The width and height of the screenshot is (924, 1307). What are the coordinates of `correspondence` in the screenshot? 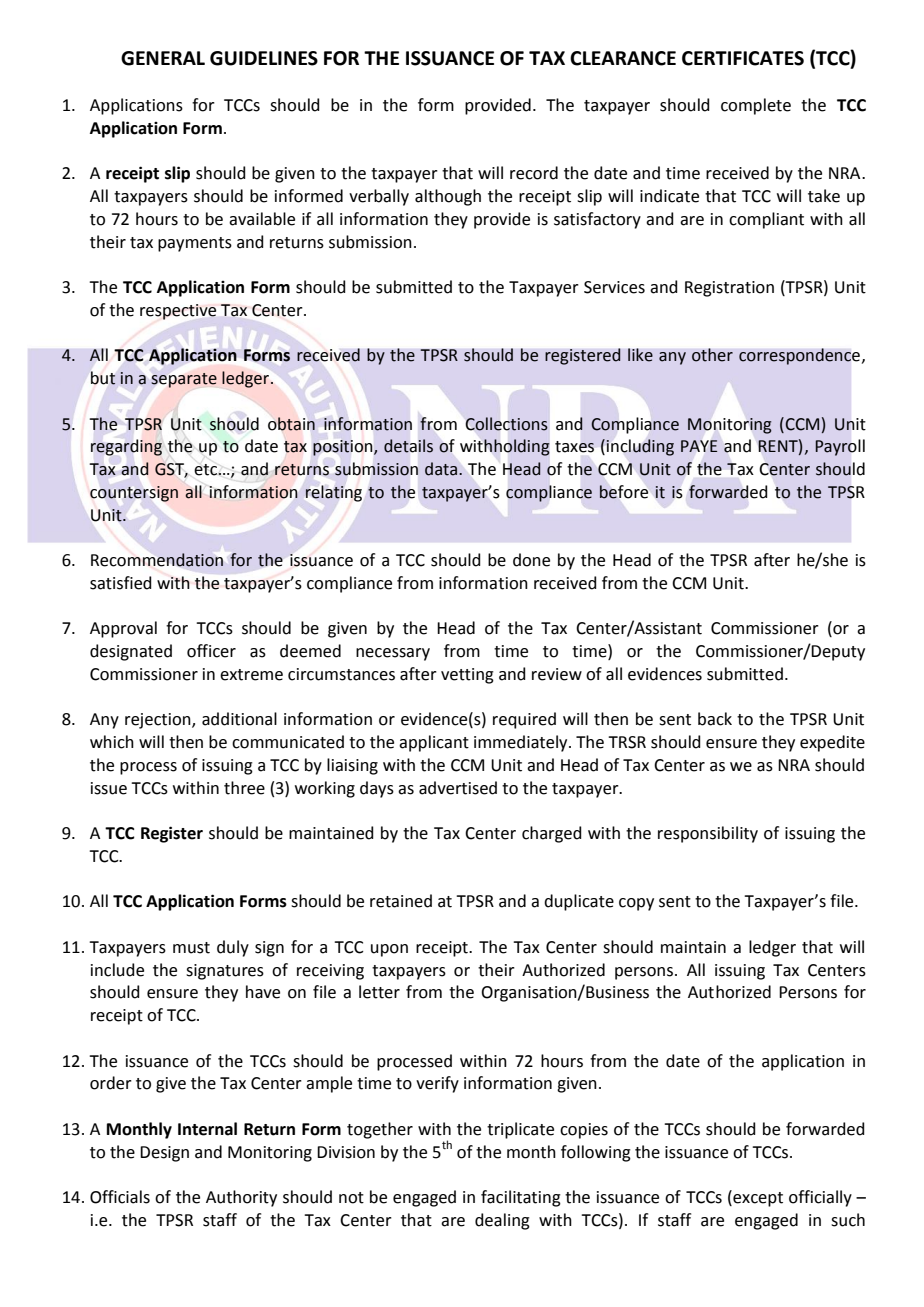 It's located at (799, 356).
